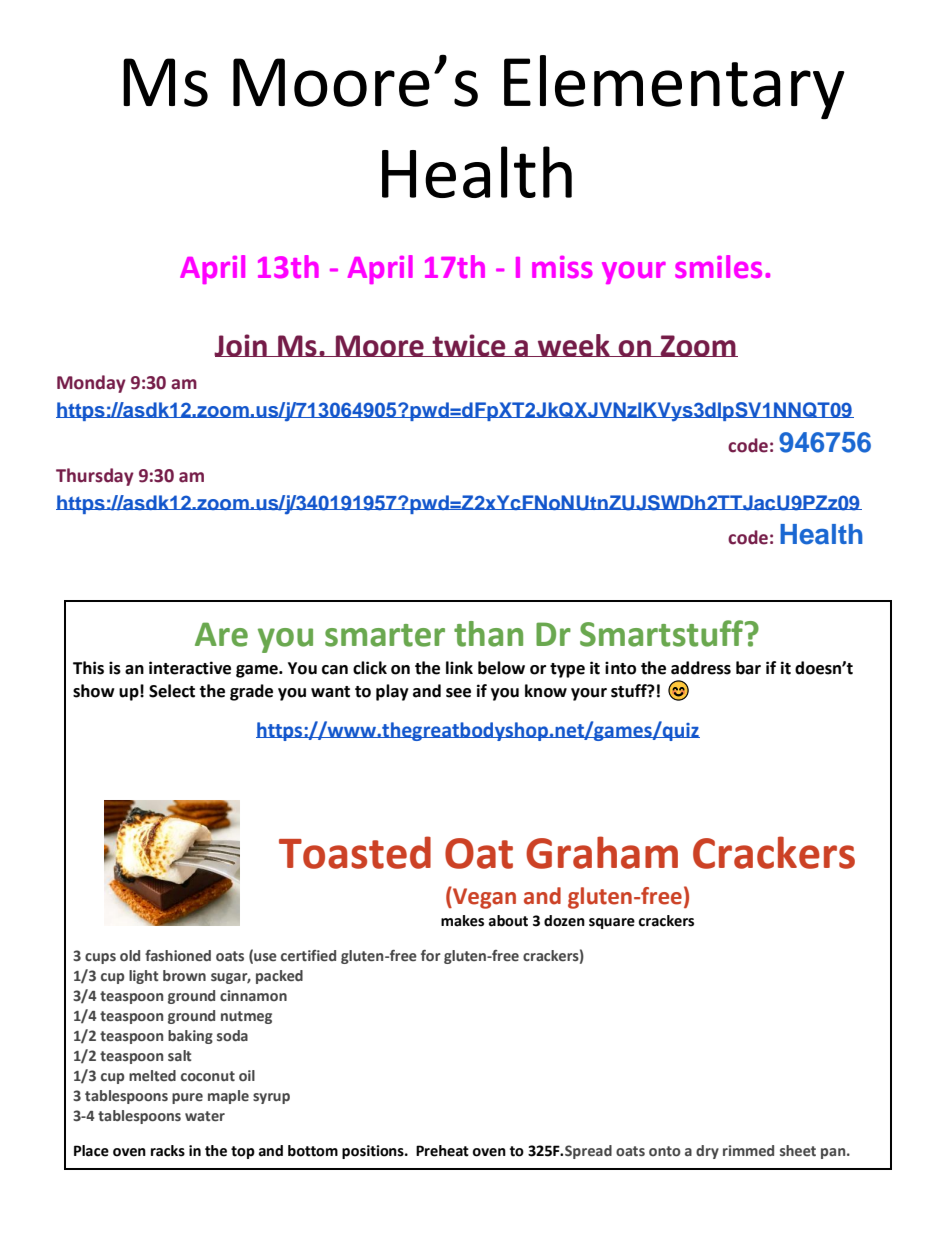  I want to click on Select, so click(172, 691).
